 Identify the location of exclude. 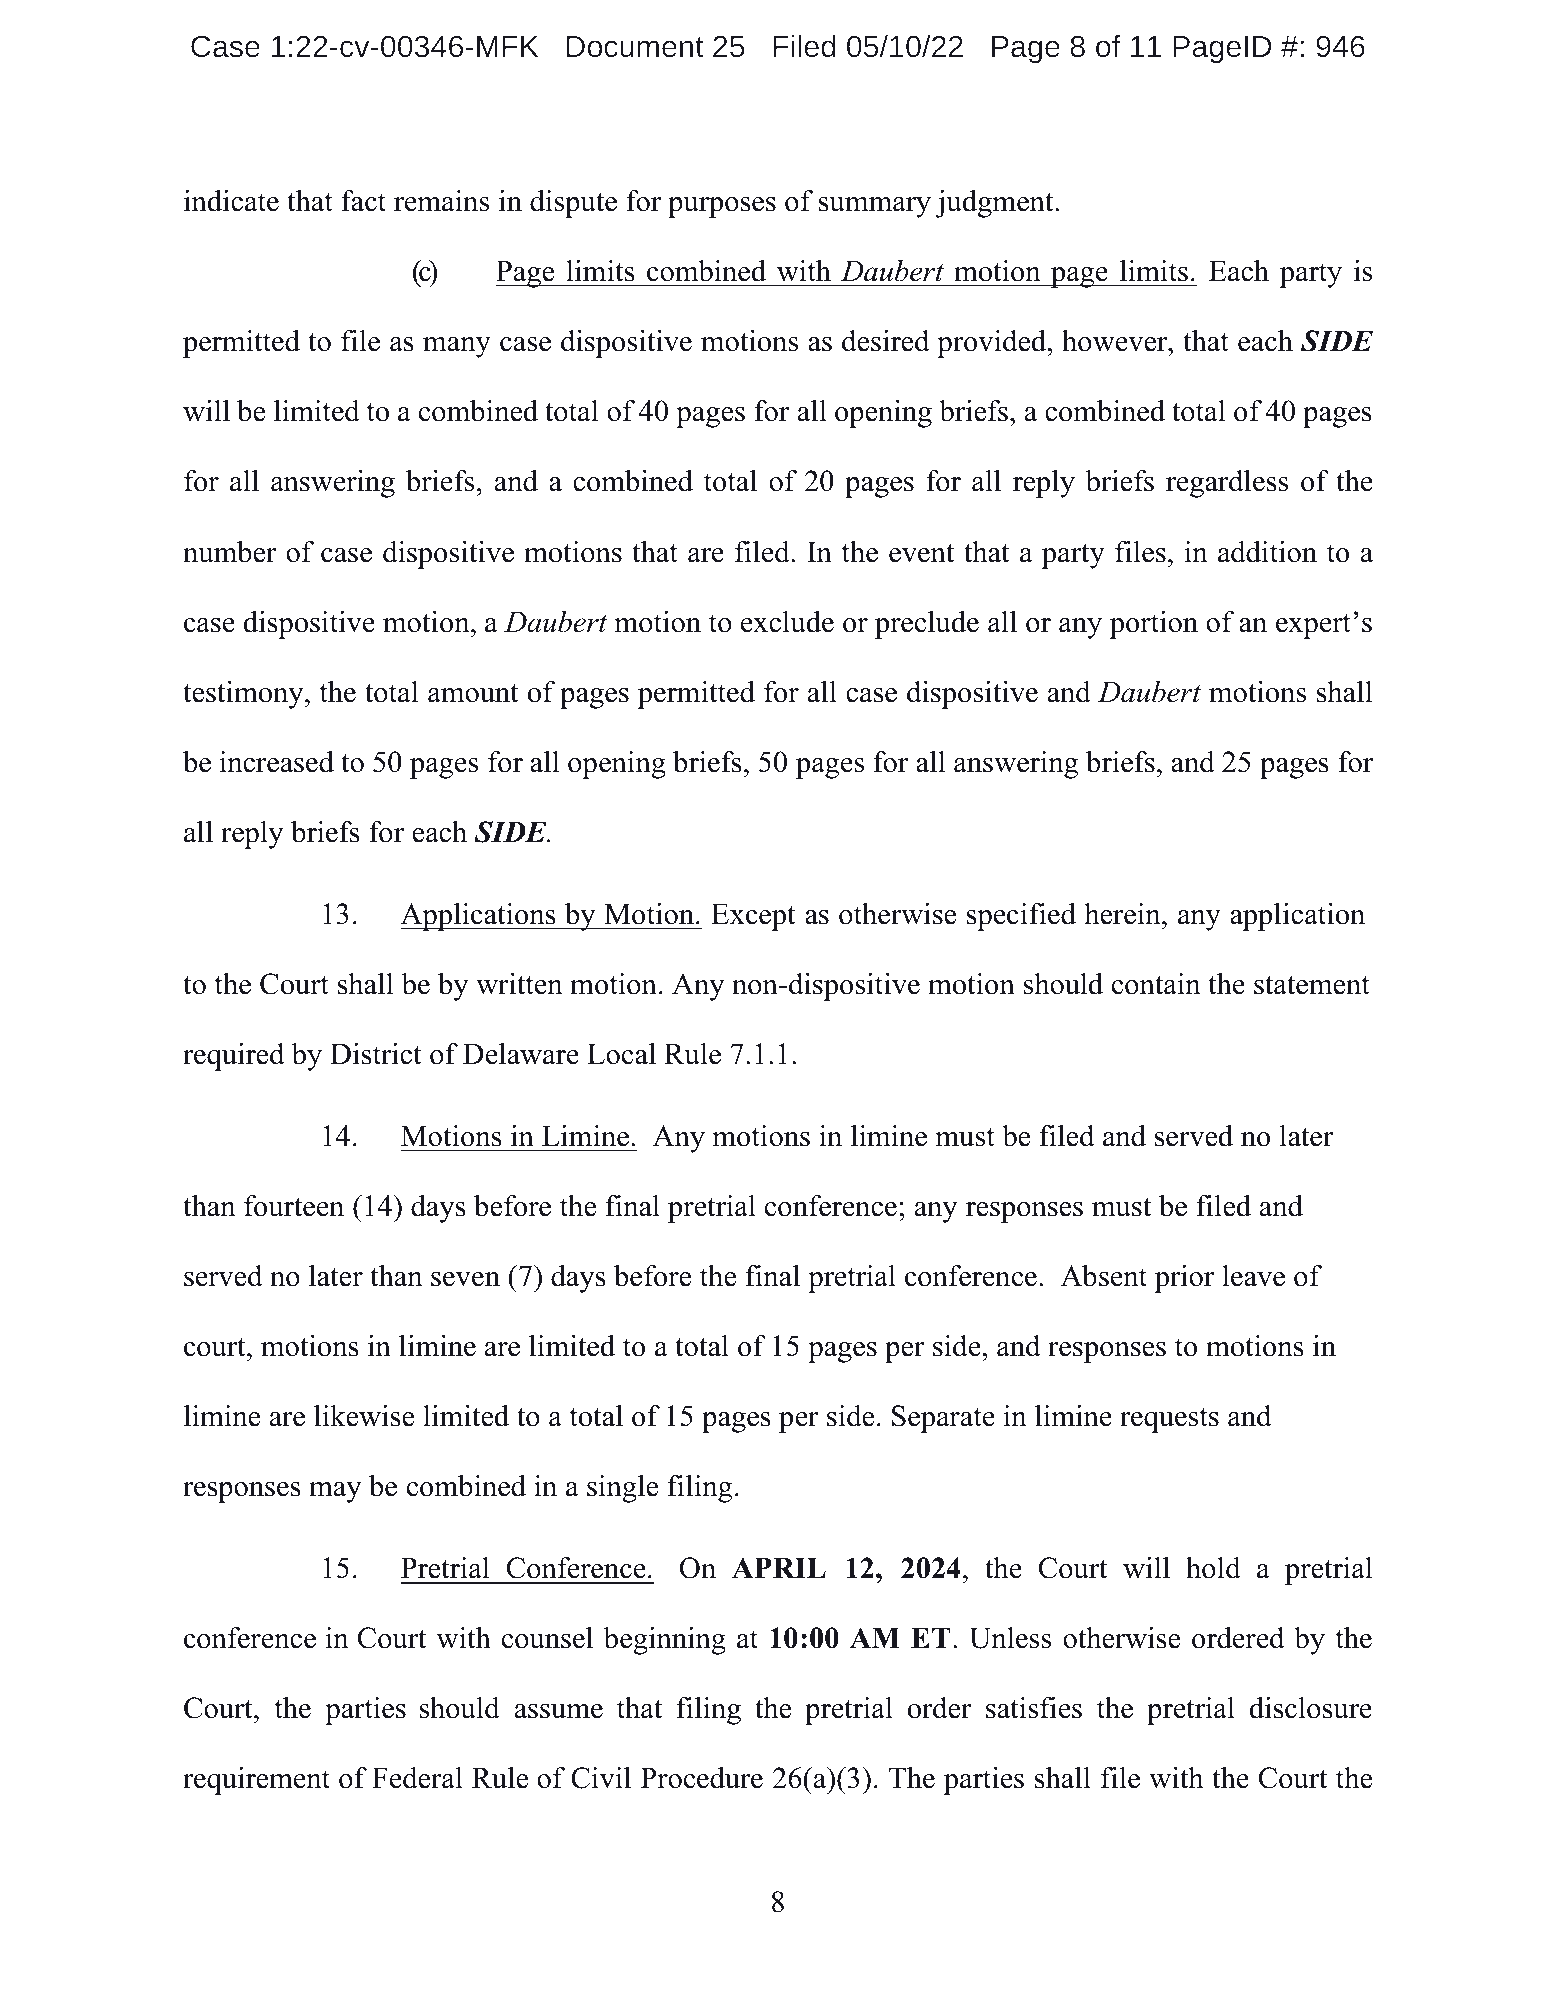
(787, 622).
